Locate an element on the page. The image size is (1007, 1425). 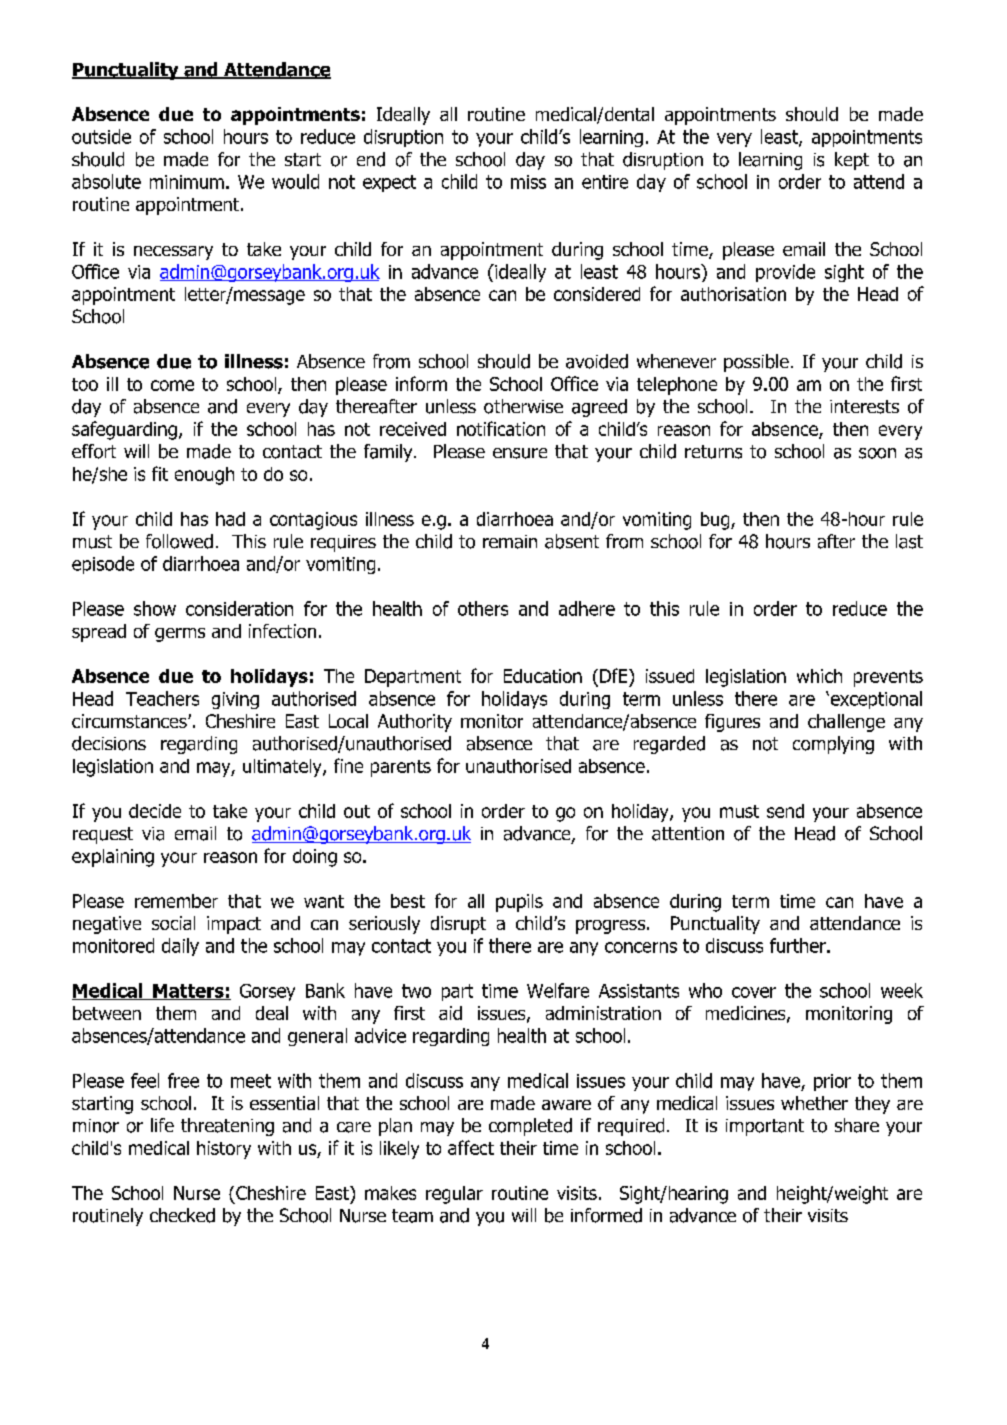
miss is located at coordinates (528, 182).
